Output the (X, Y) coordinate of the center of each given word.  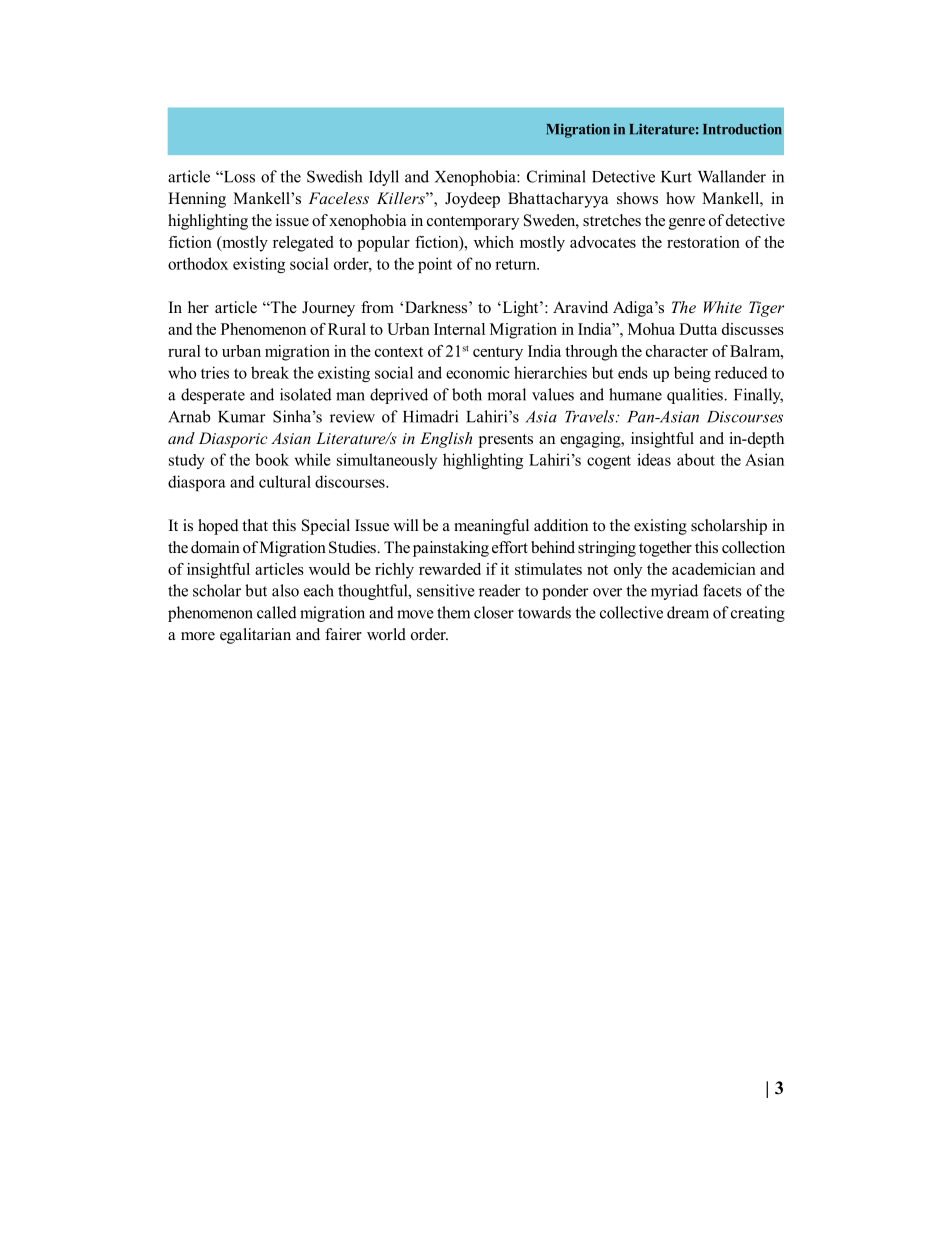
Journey (328, 309)
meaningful (491, 527)
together (665, 549)
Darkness (437, 307)
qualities (696, 396)
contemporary (473, 223)
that (255, 525)
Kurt (676, 177)
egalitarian (255, 636)
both (467, 394)
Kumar (242, 417)
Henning (197, 200)
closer (494, 612)
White (723, 307)
